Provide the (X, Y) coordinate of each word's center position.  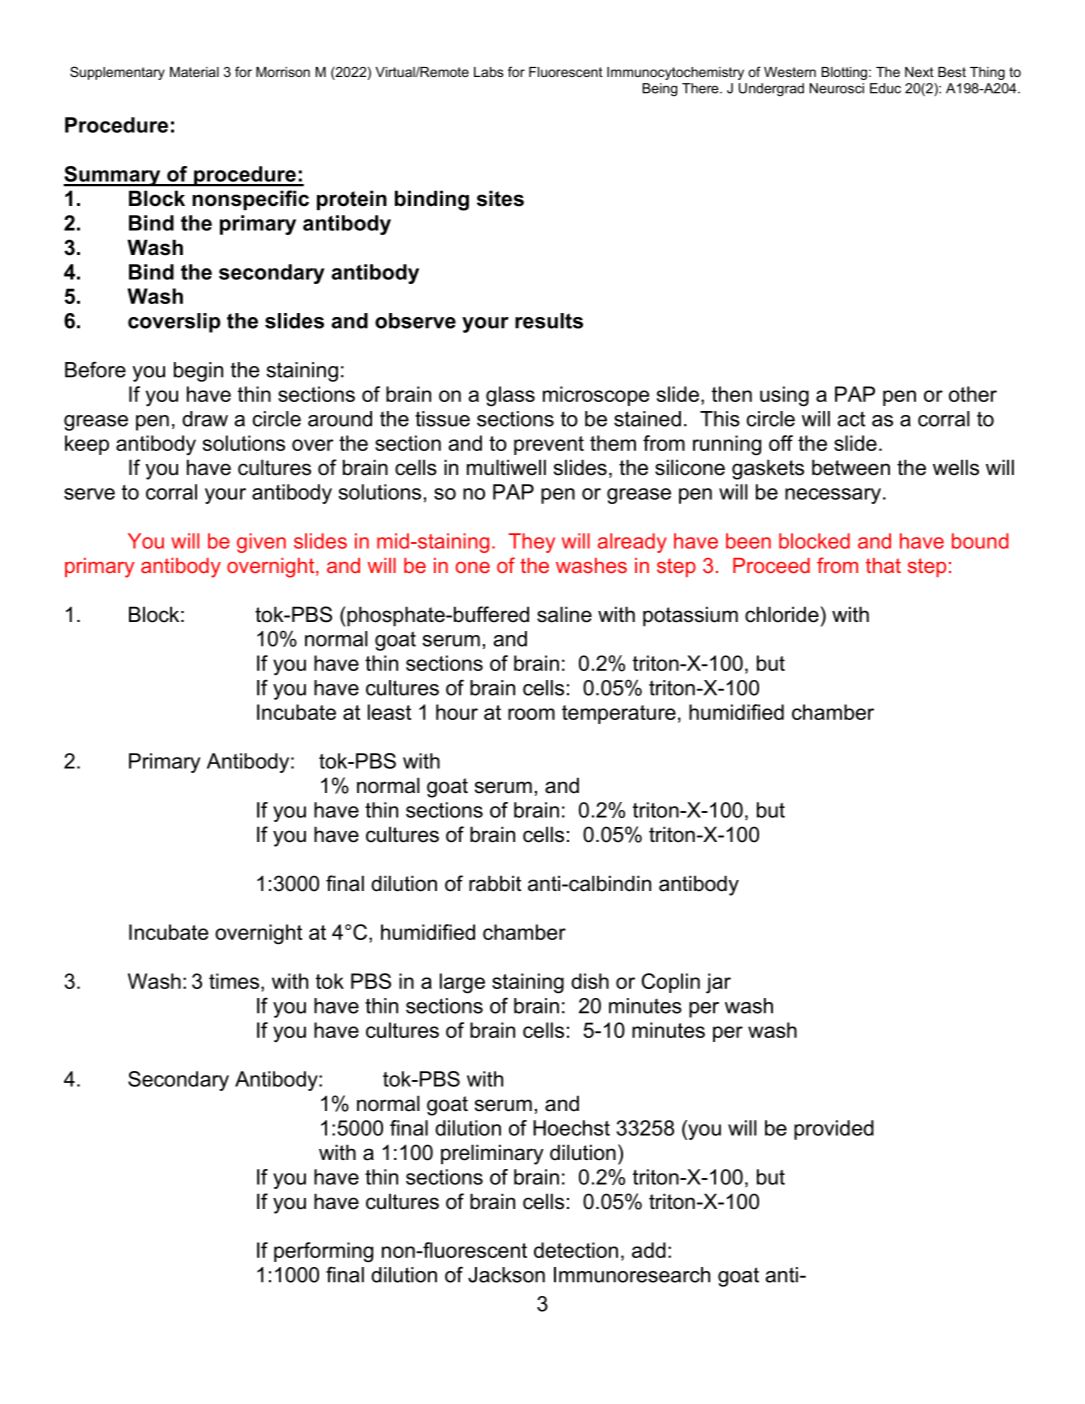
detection (576, 1250)
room (531, 714)
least (389, 712)
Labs (489, 72)
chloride (782, 614)
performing (323, 1252)
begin (198, 372)
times (235, 981)
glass (510, 396)
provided (834, 1130)
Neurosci (837, 88)
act (851, 419)
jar (718, 983)
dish (590, 981)
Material (194, 72)
